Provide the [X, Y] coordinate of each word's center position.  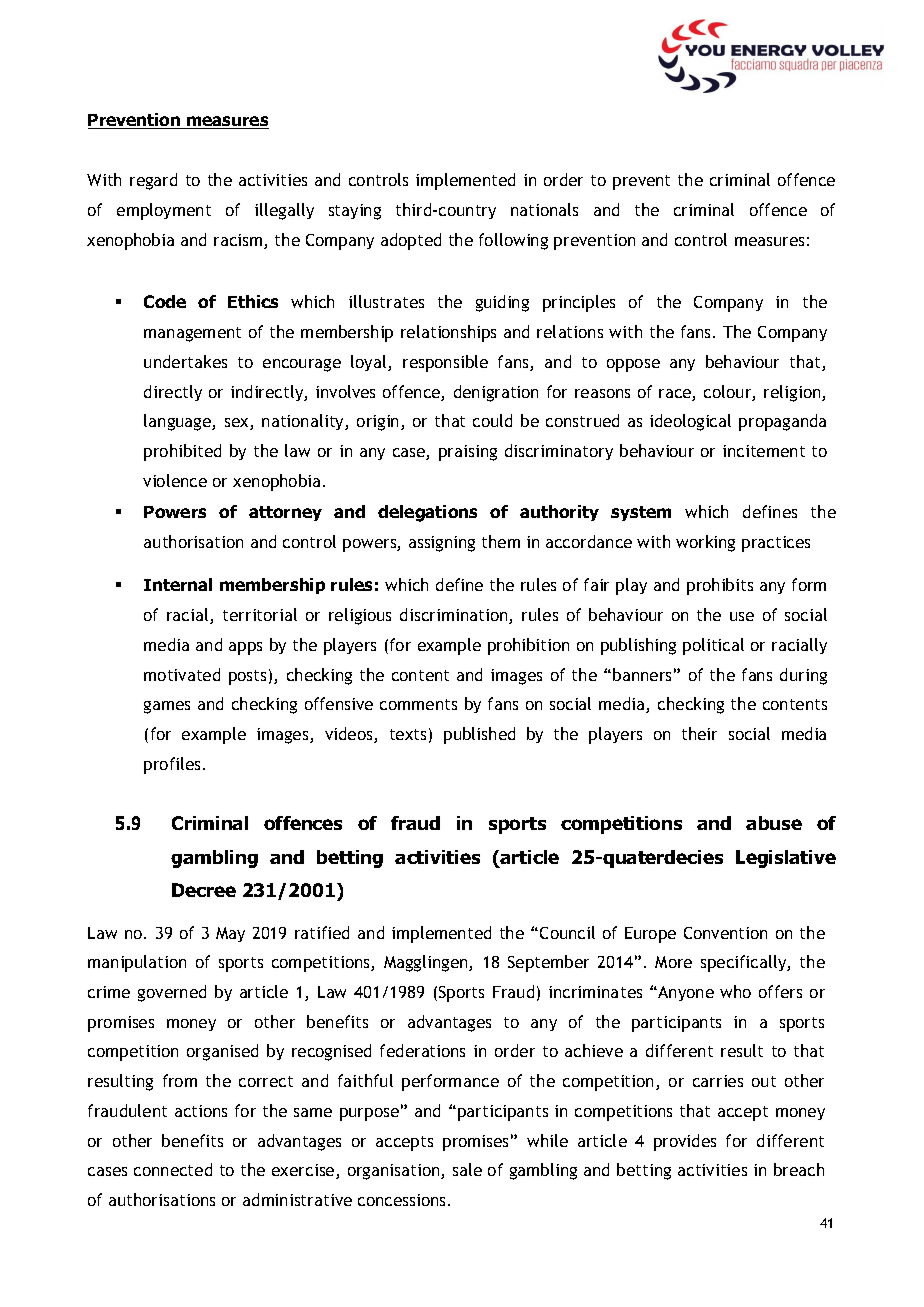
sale [467, 1169]
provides [685, 1142]
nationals [544, 209]
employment [164, 211]
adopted [411, 241]
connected [173, 1169]
